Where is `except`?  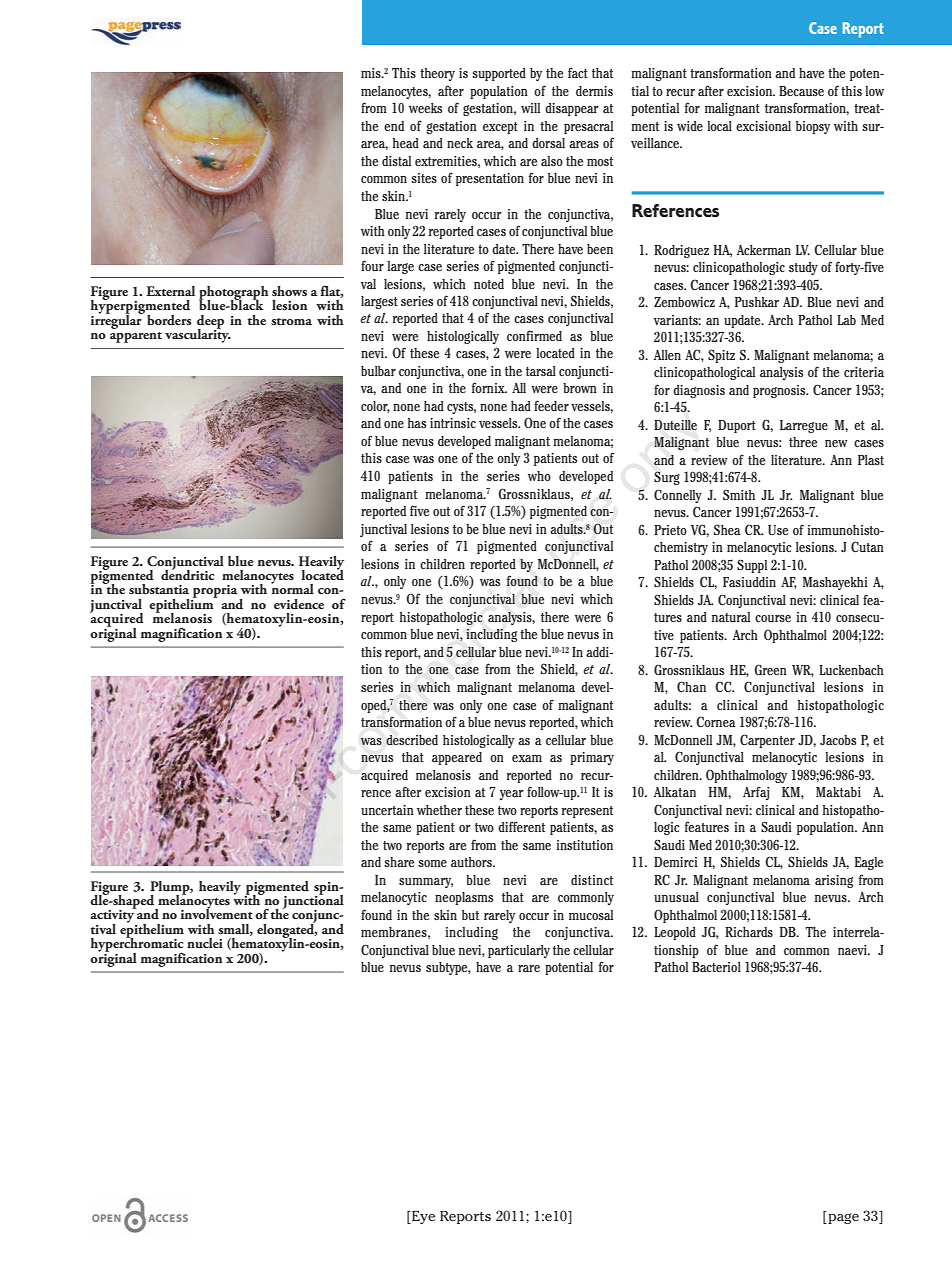 except is located at coordinates (500, 128).
